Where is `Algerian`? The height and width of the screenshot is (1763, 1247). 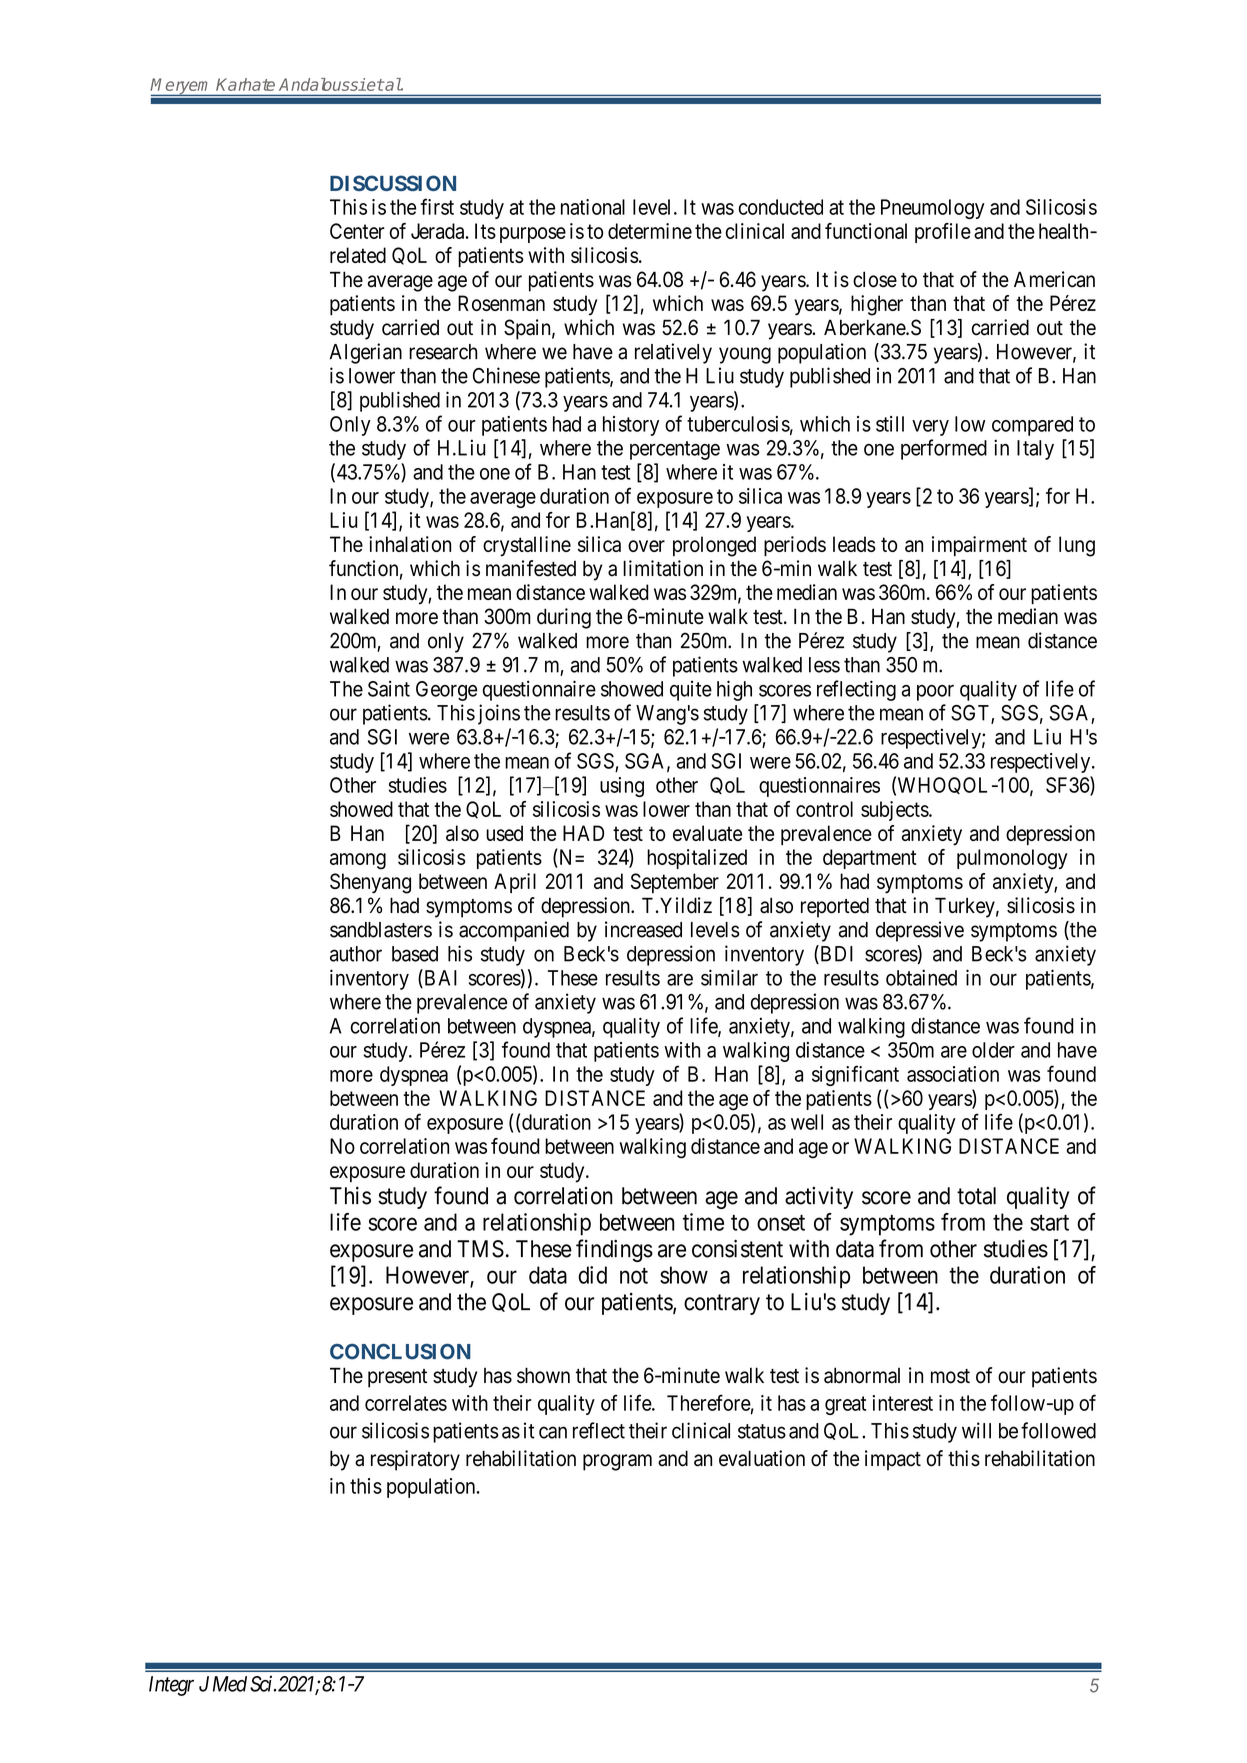
Algerian is located at coordinates (365, 353).
